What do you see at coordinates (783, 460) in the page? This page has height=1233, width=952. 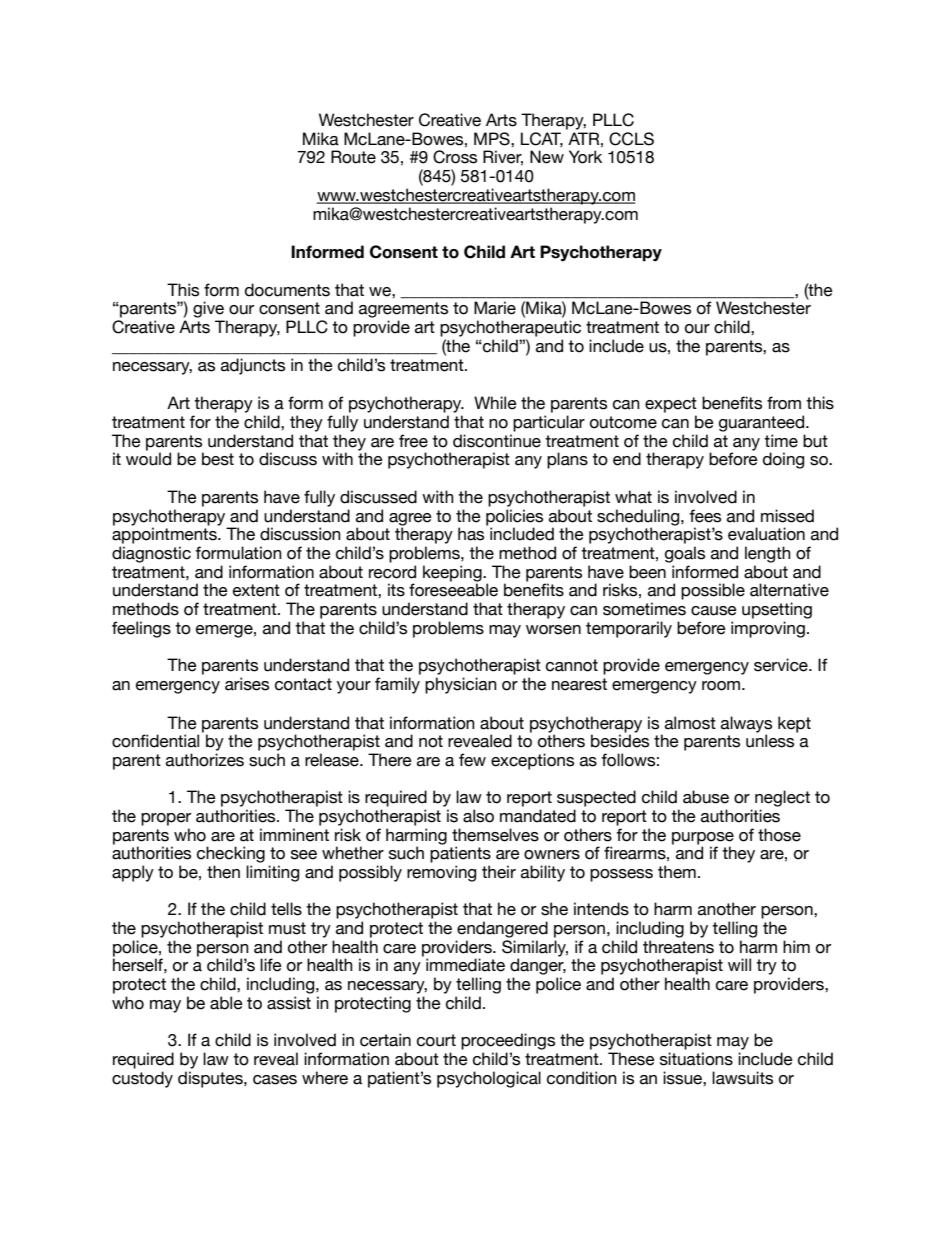 I see `doing` at bounding box center [783, 460].
